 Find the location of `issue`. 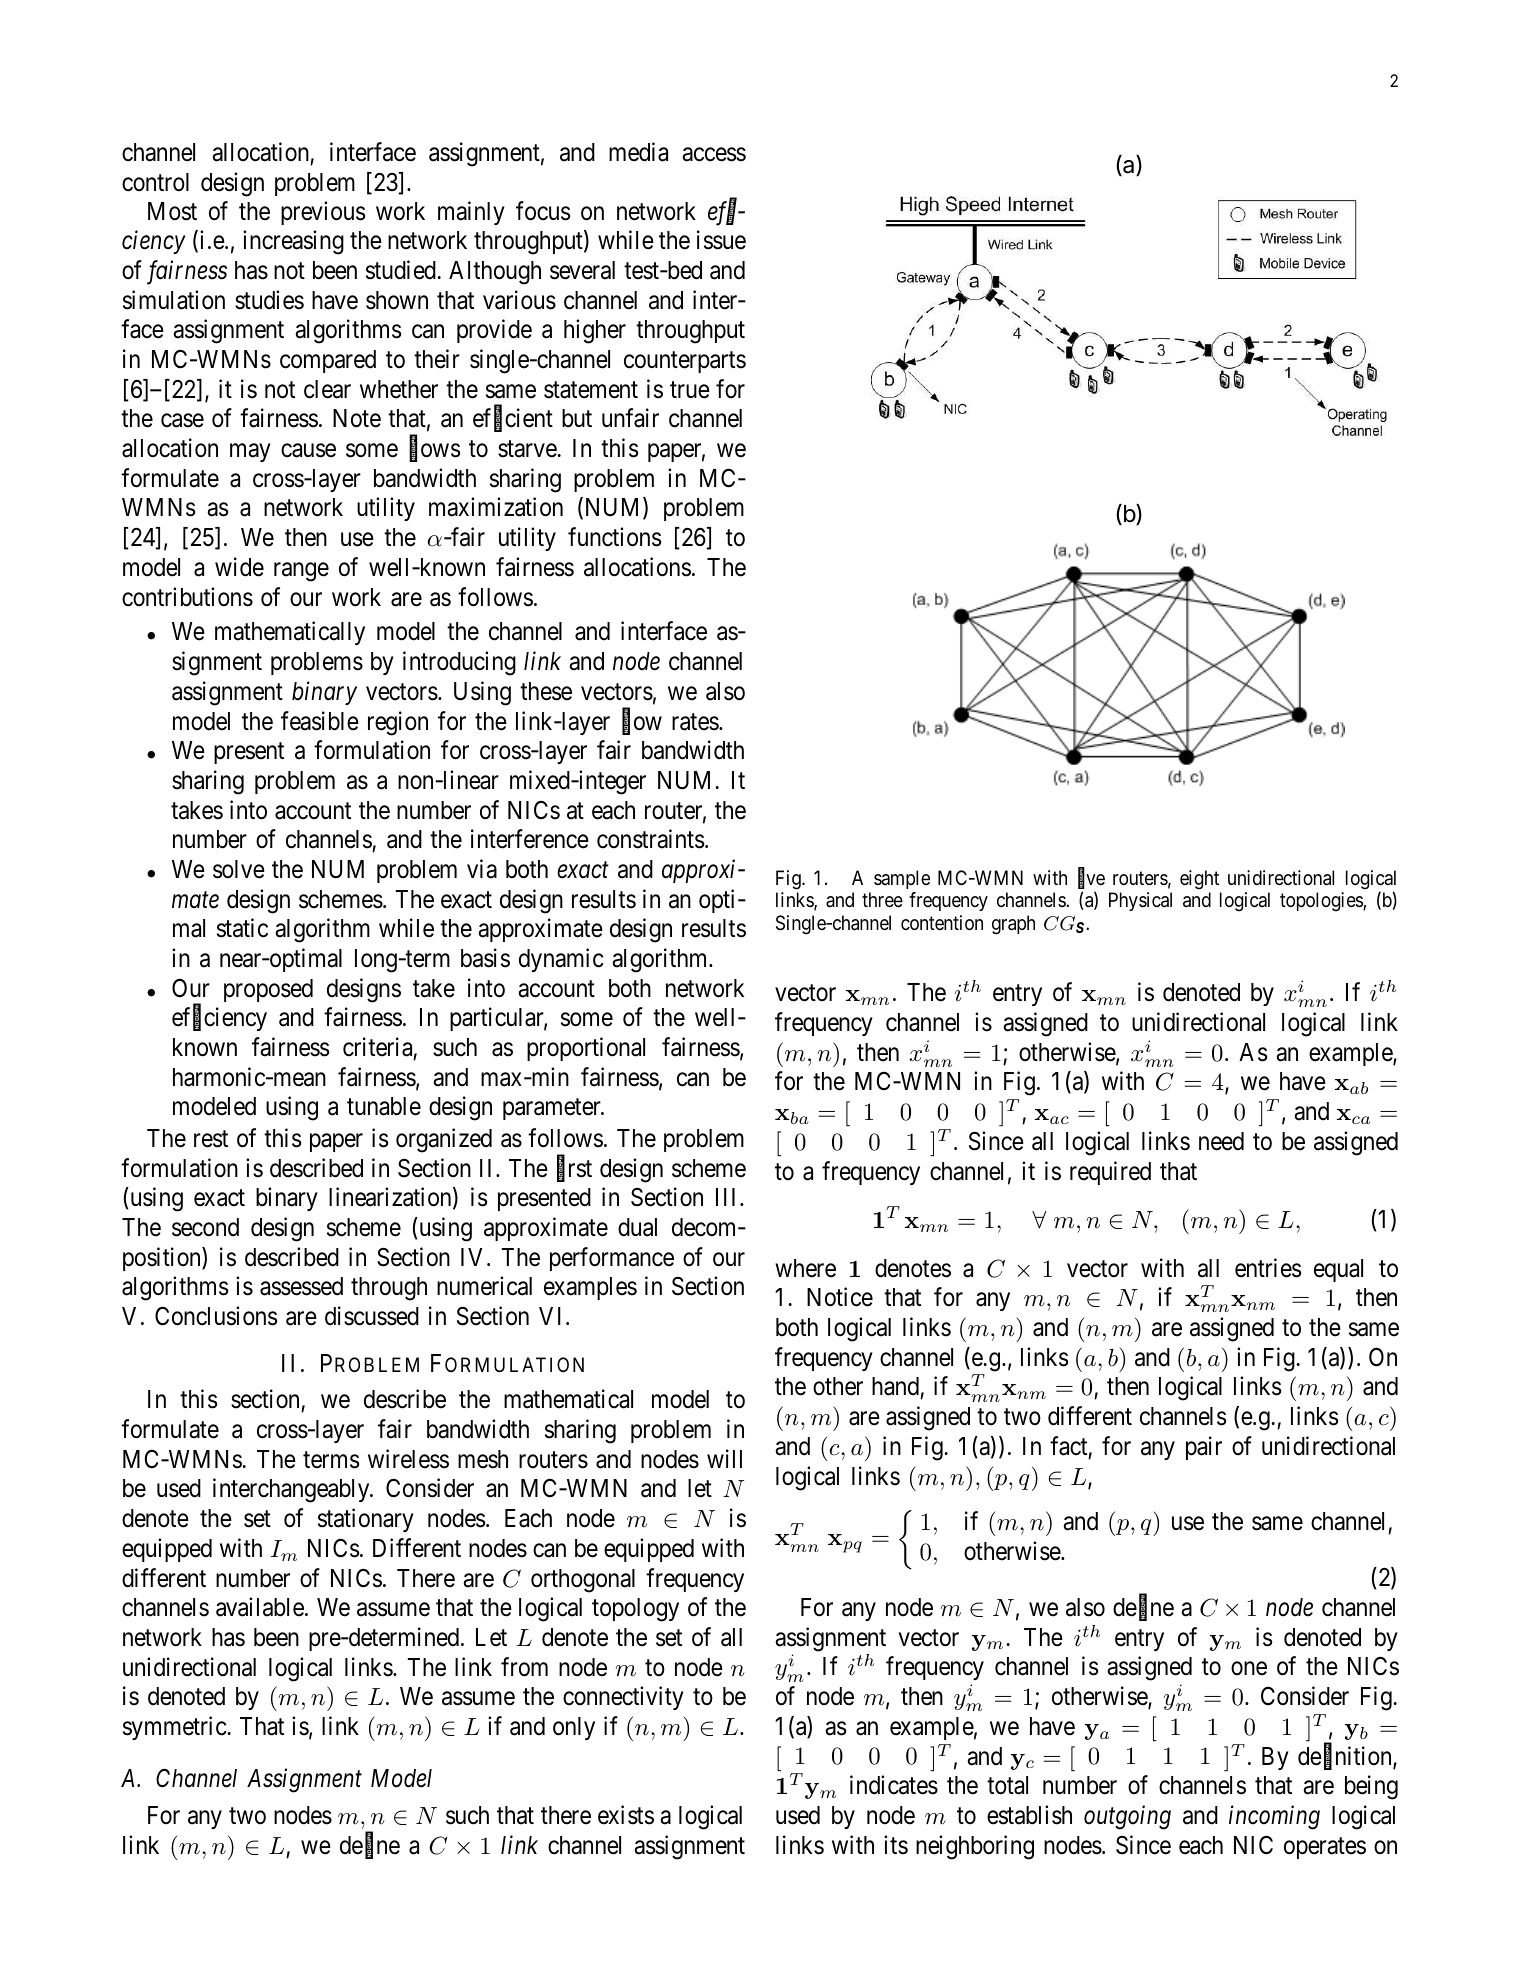

issue is located at coordinates (721, 240).
